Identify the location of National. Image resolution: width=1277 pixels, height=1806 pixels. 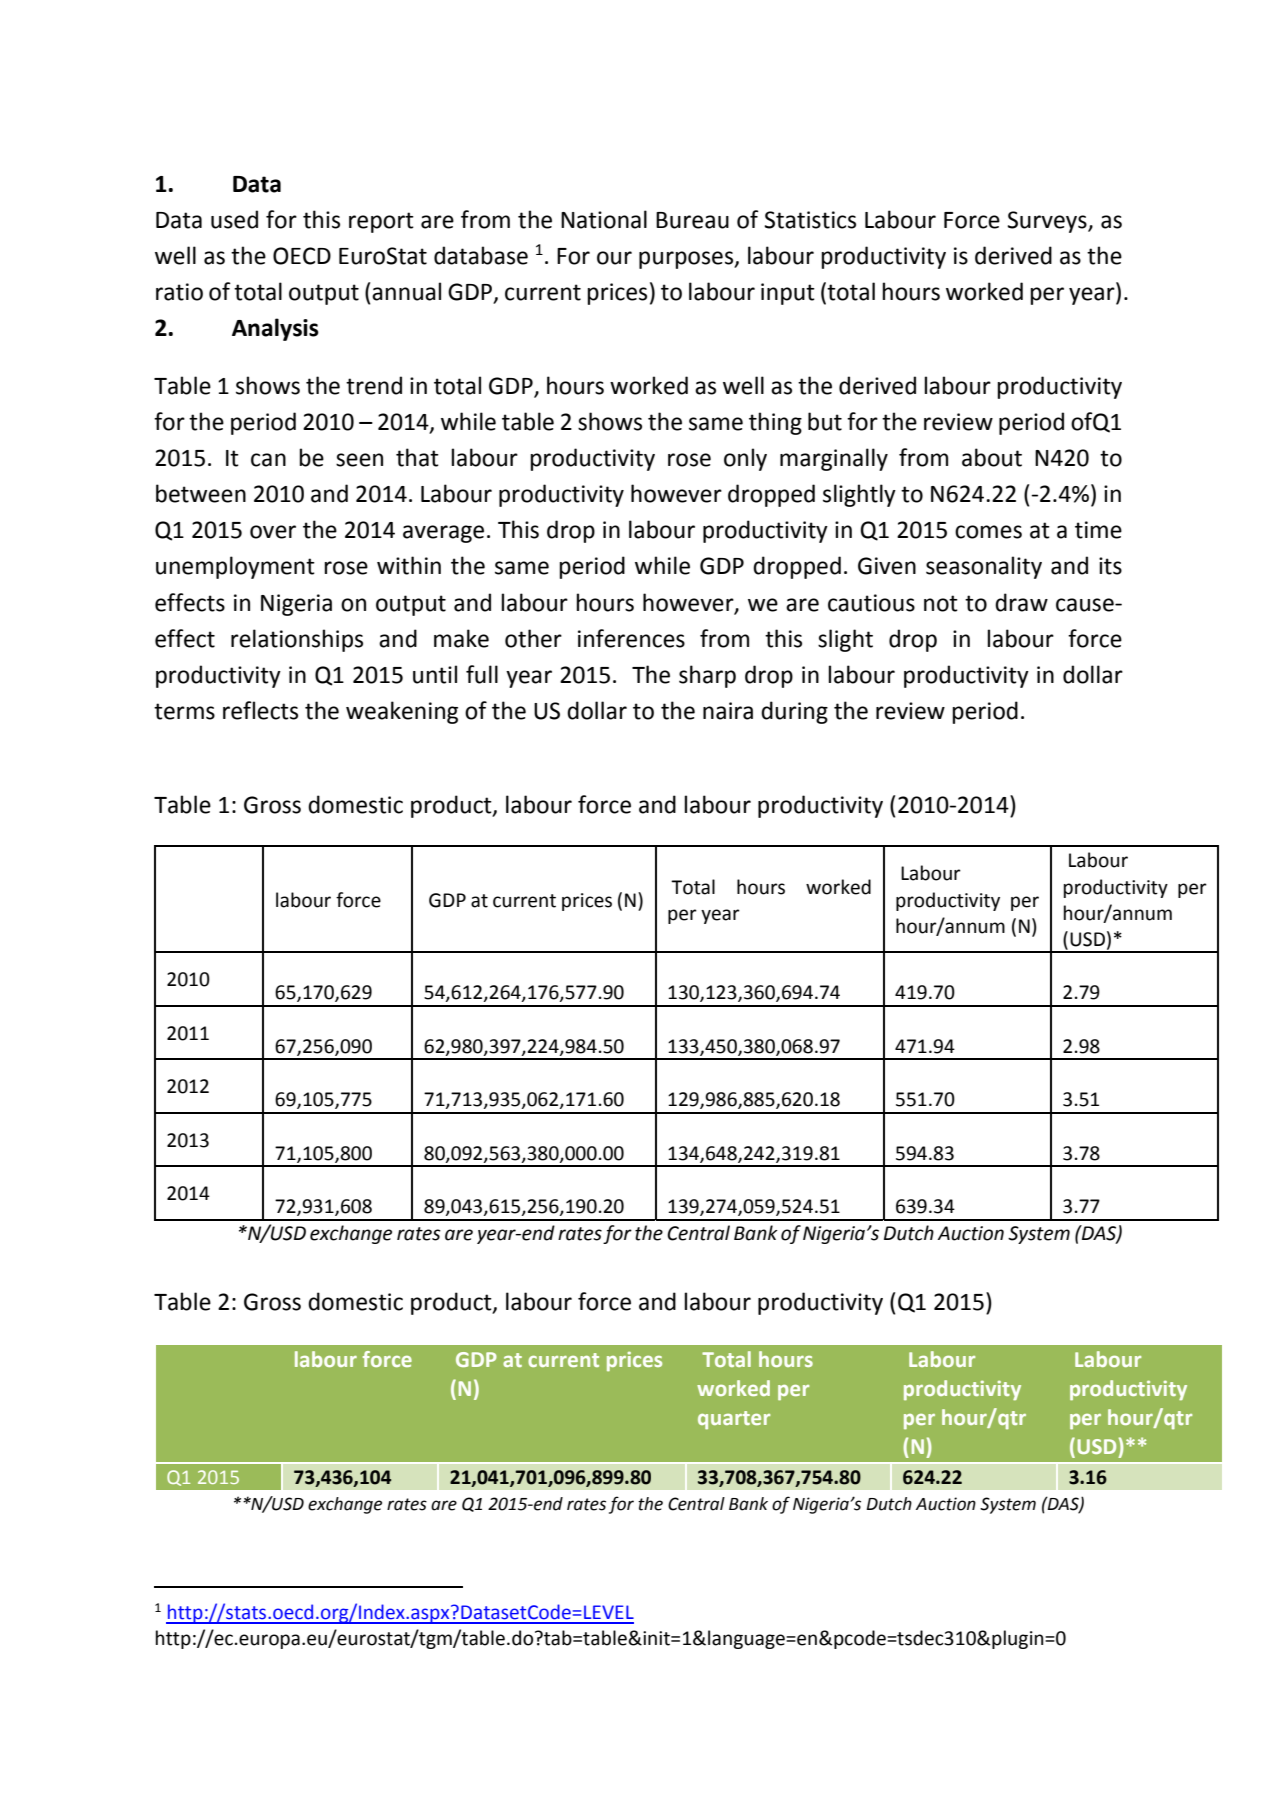
(604, 219).
